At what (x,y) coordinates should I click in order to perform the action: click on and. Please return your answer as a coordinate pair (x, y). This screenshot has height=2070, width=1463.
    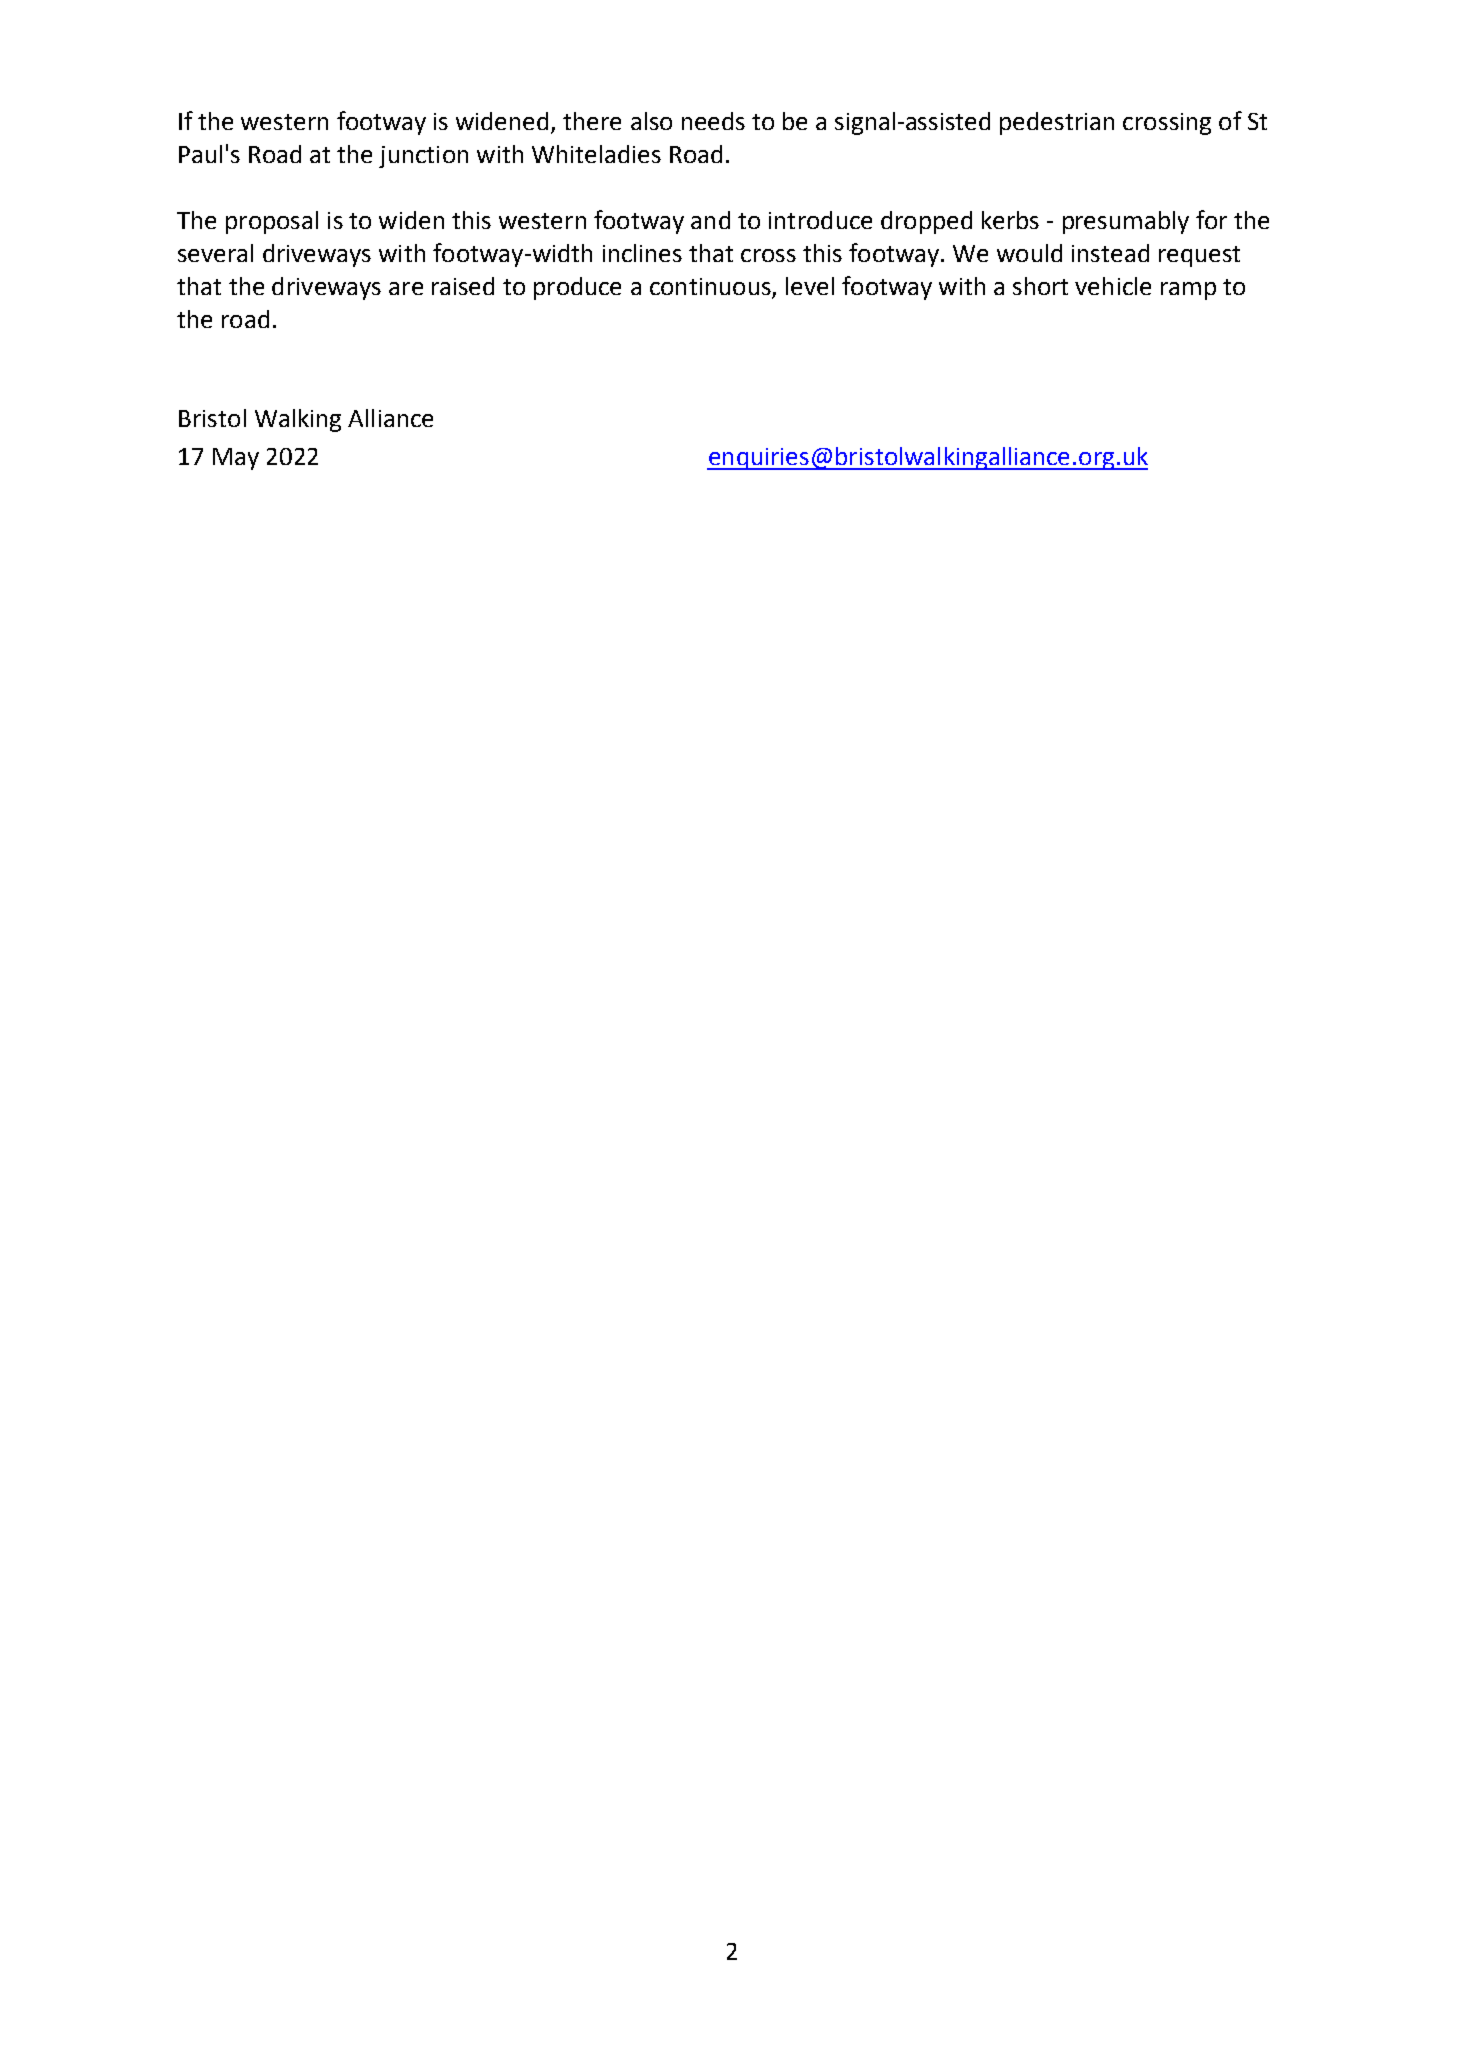
    Looking at the image, I should click on (710, 220).
